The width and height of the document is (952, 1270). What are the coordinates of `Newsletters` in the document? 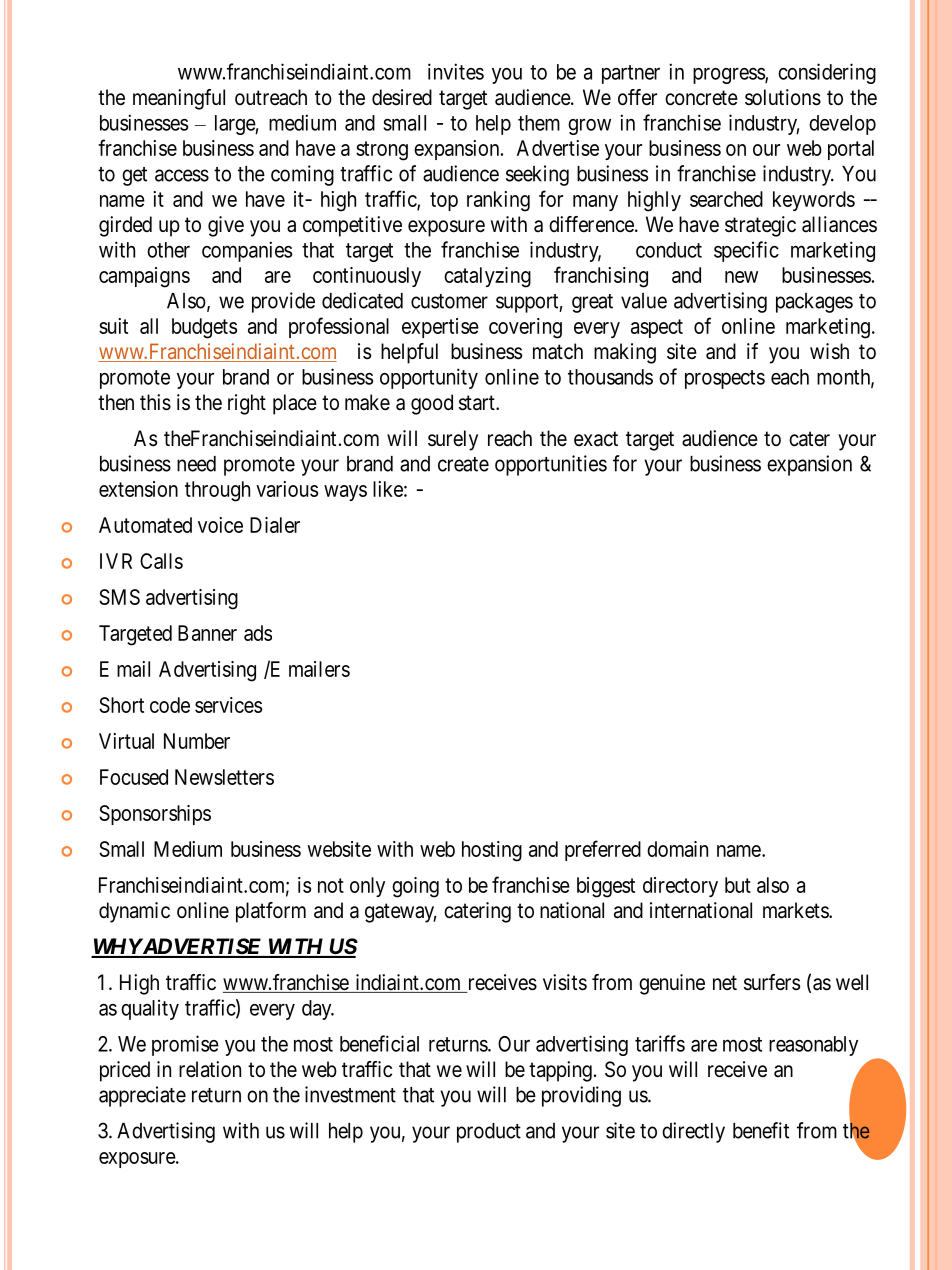 It's located at (224, 777).
